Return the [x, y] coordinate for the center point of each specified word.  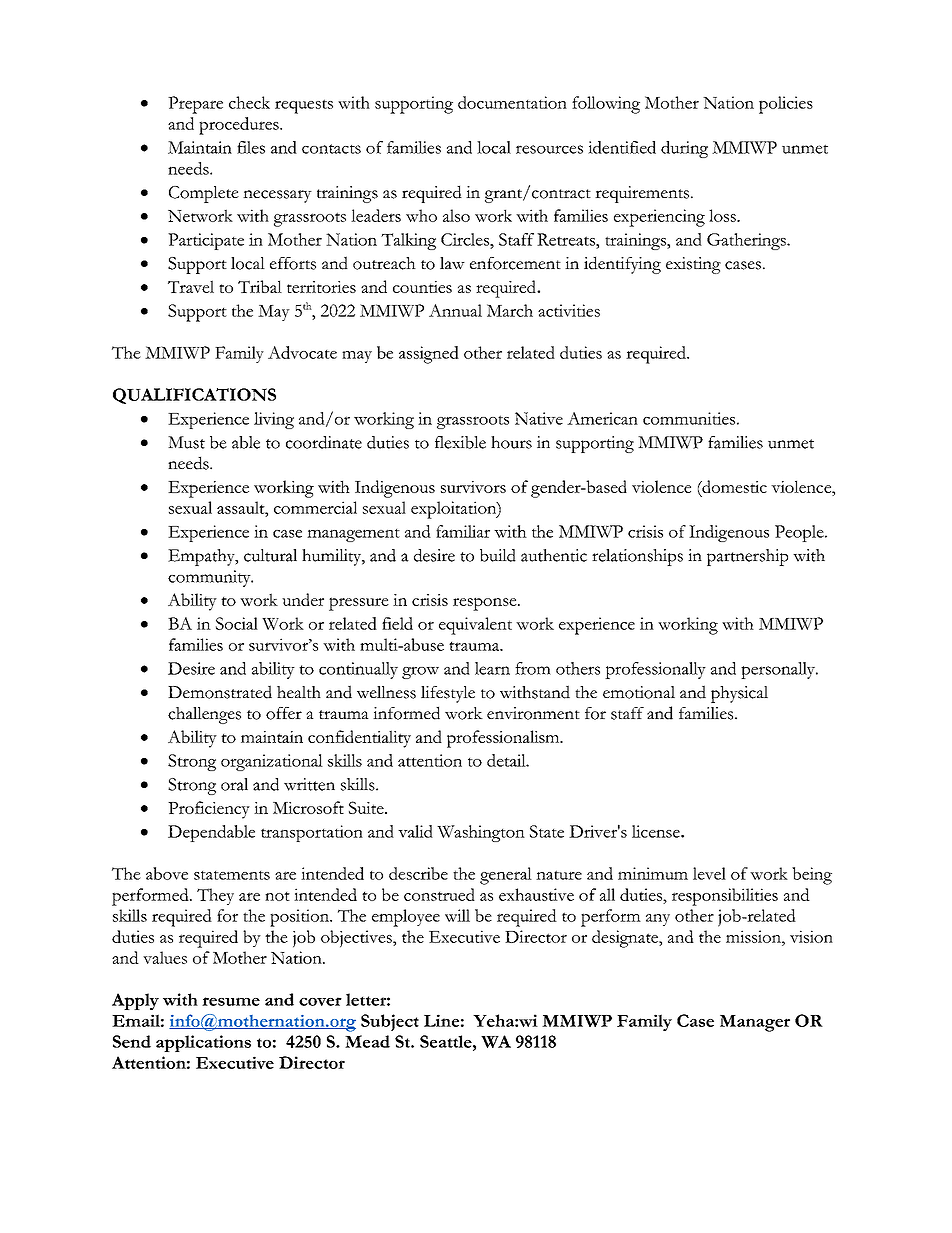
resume [231, 1001]
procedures [240, 126]
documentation [512, 102]
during [684, 149]
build [498, 555]
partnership [747, 557]
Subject [390, 1022]
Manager [755, 1023]
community [210, 578]
